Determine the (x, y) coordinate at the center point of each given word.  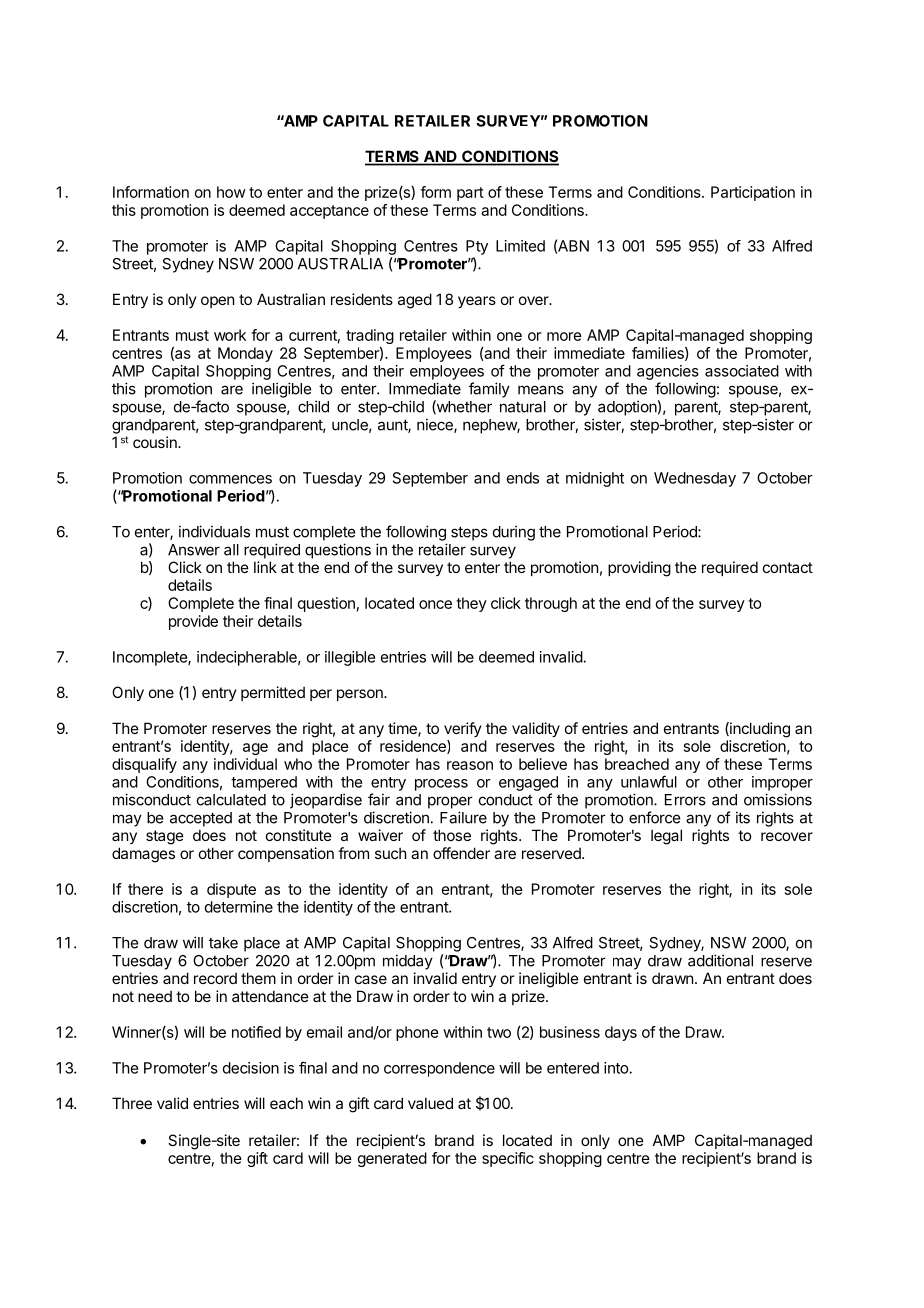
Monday (245, 354)
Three (132, 1103)
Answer (194, 550)
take (223, 943)
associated (742, 371)
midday (408, 962)
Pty (477, 247)
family (489, 390)
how (231, 192)
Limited (520, 246)
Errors (685, 800)
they (471, 604)
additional (720, 960)
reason (470, 765)
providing (639, 569)
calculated (231, 800)
